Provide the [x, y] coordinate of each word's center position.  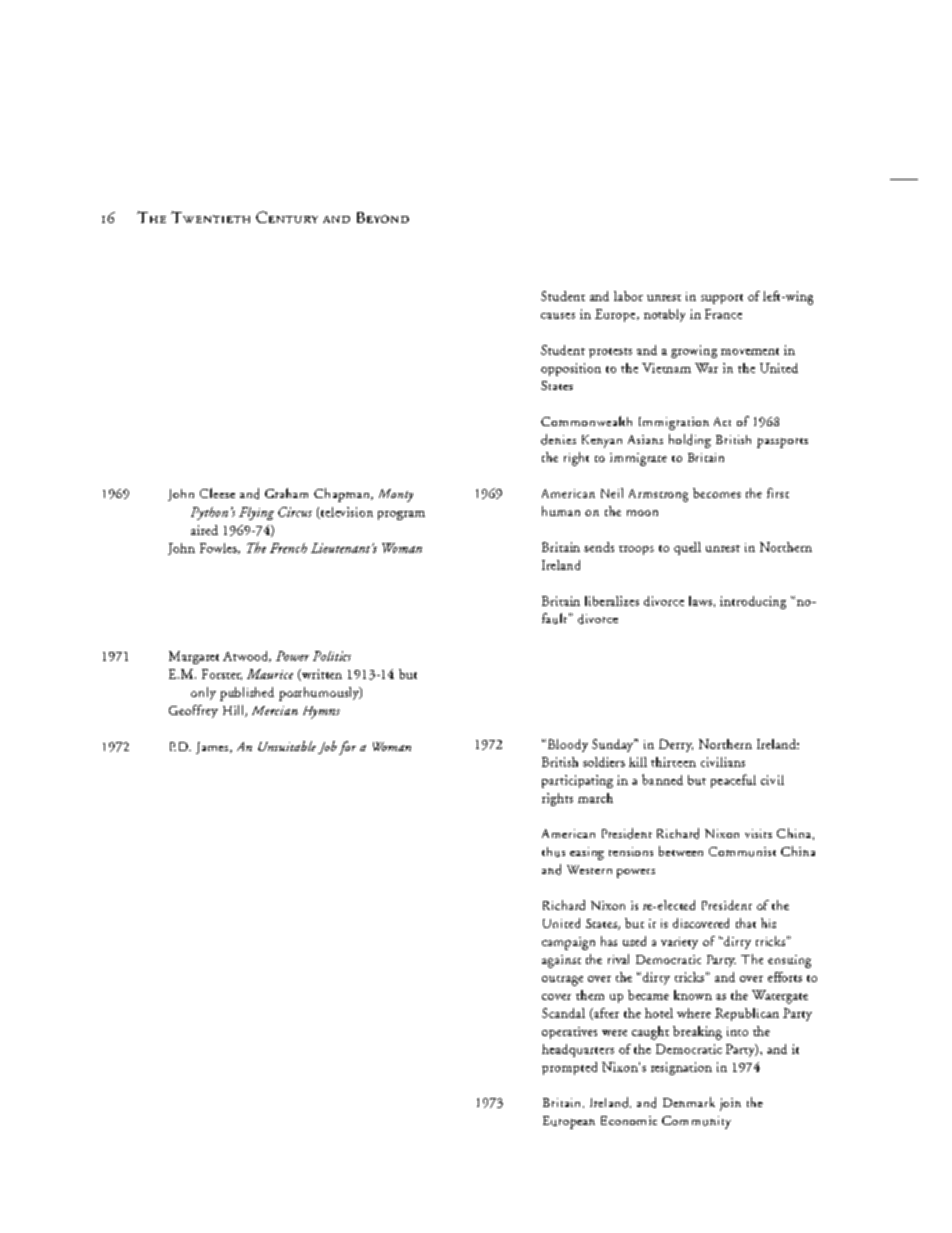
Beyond [383, 217]
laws [700, 601]
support [722, 299]
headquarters [578, 1050]
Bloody [566, 745]
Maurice [270, 674]
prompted [569, 1068]
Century [287, 217]
